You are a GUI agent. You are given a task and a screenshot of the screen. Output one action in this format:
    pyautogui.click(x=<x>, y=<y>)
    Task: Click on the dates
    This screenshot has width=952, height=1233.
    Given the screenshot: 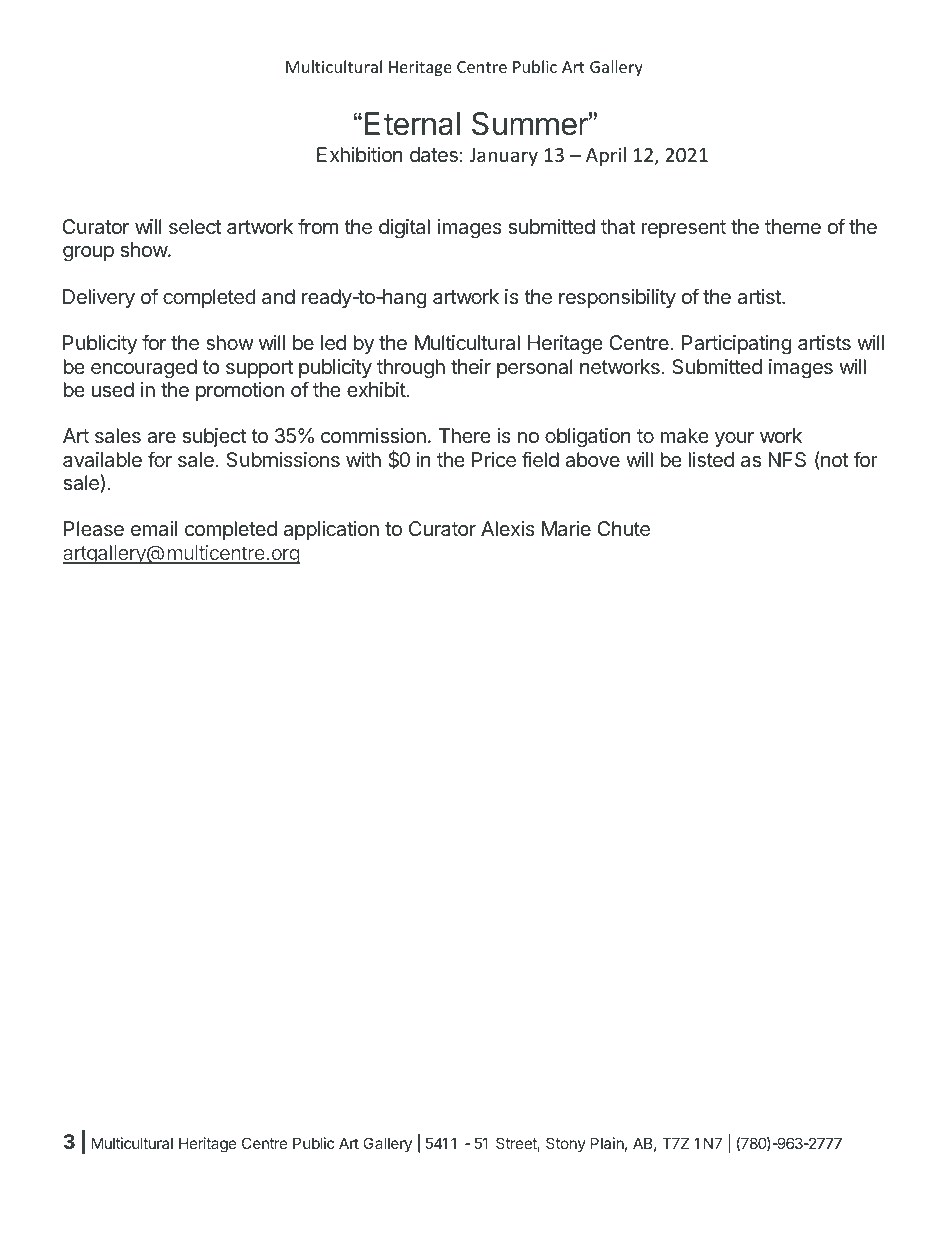 What is the action you would take?
    pyautogui.click(x=434, y=155)
